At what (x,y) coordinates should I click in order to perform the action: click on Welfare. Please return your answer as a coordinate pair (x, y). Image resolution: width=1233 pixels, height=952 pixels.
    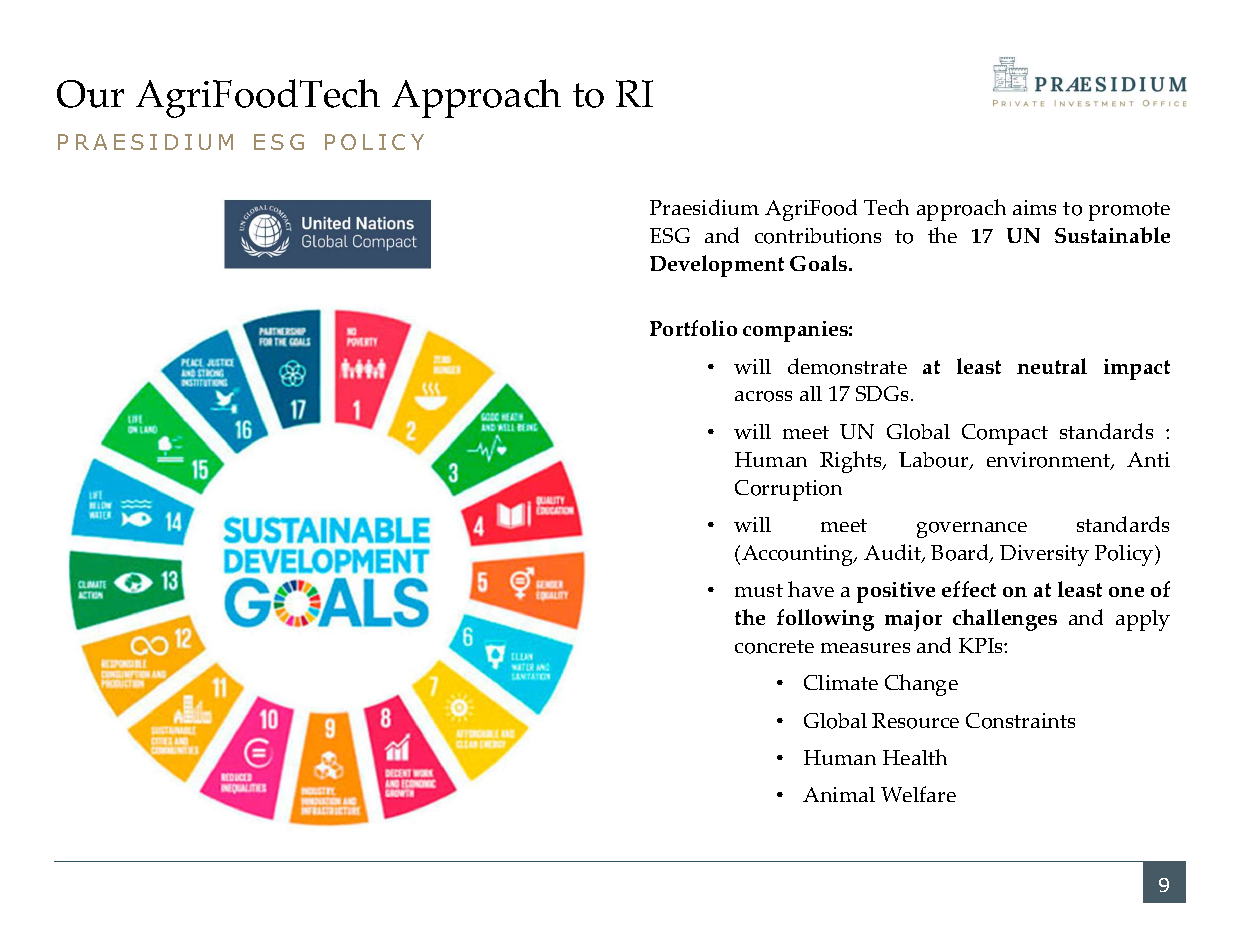
    Looking at the image, I should click on (918, 794).
